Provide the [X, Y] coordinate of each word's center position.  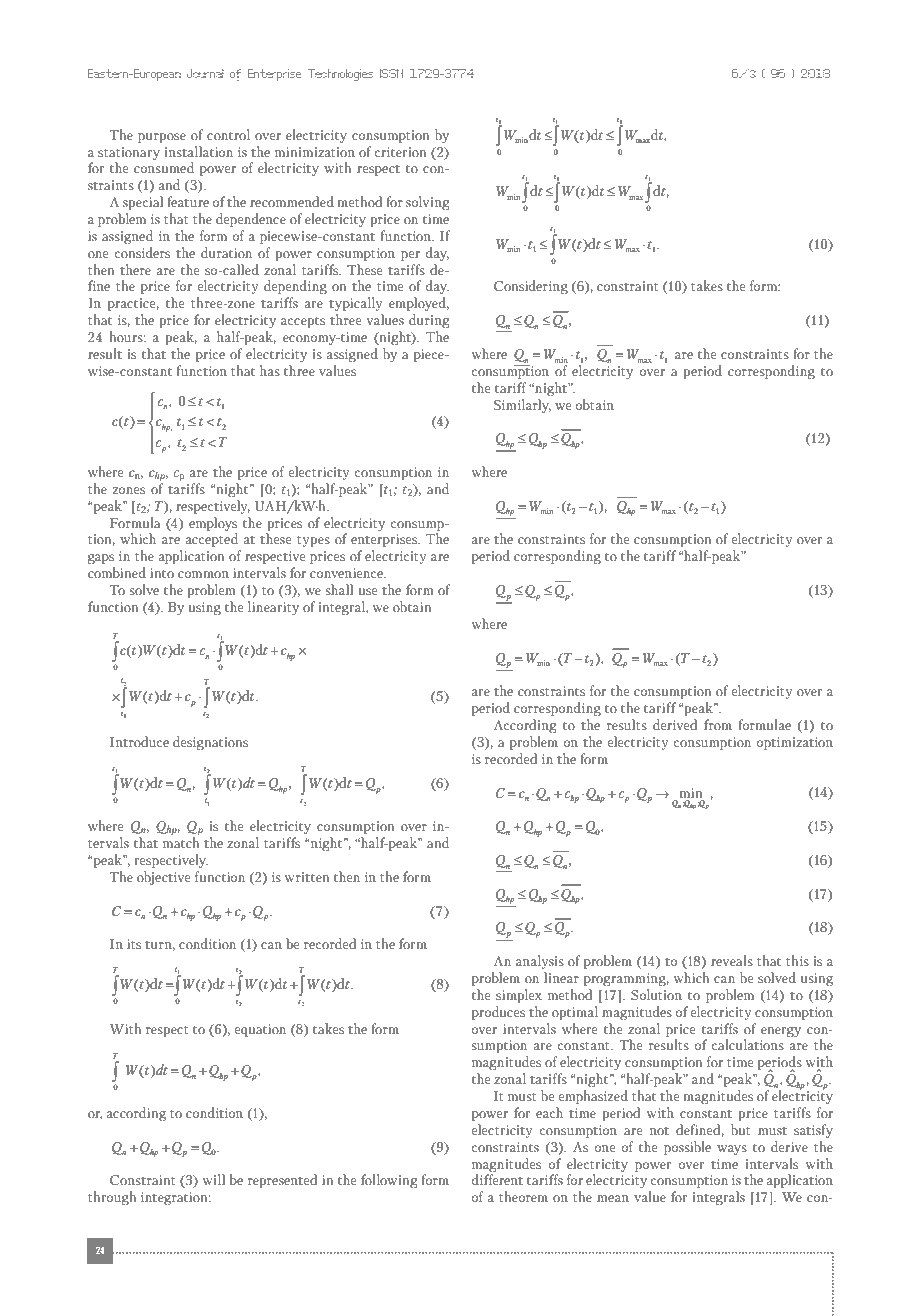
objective [164, 878]
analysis [540, 962]
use [368, 591]
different [497, 1179]
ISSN [392, 73]
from [718, 724]
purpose [162, 138]
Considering [531, 287]
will [214, 1179]
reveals [732, 960]
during [429, 321]
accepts [303, 322]
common [203, 574]
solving [428, 203]
